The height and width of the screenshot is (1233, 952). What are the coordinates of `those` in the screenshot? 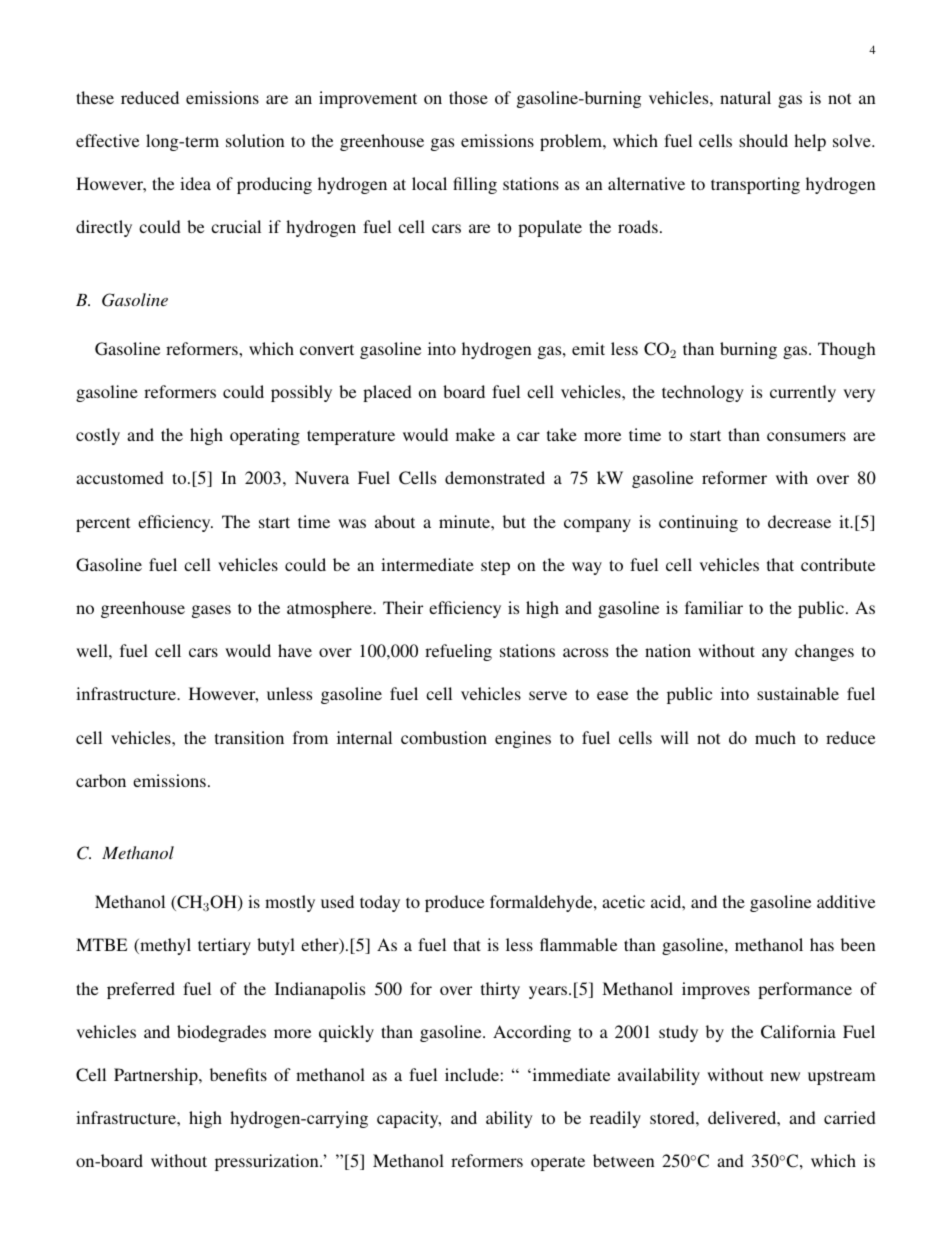 It's located at (468, 97).
